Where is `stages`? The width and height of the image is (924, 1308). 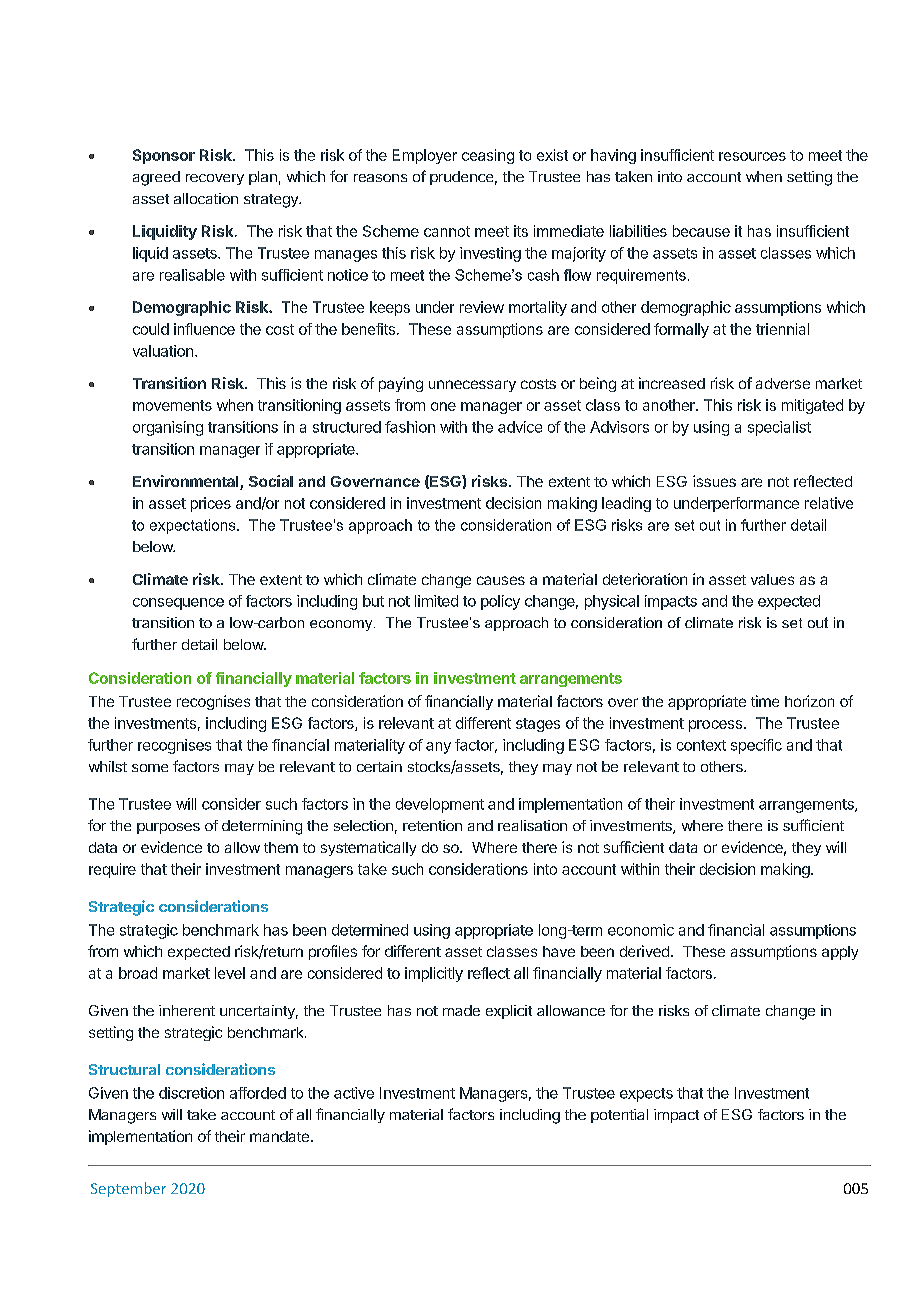
stages is located at coordinates (538, 725).
